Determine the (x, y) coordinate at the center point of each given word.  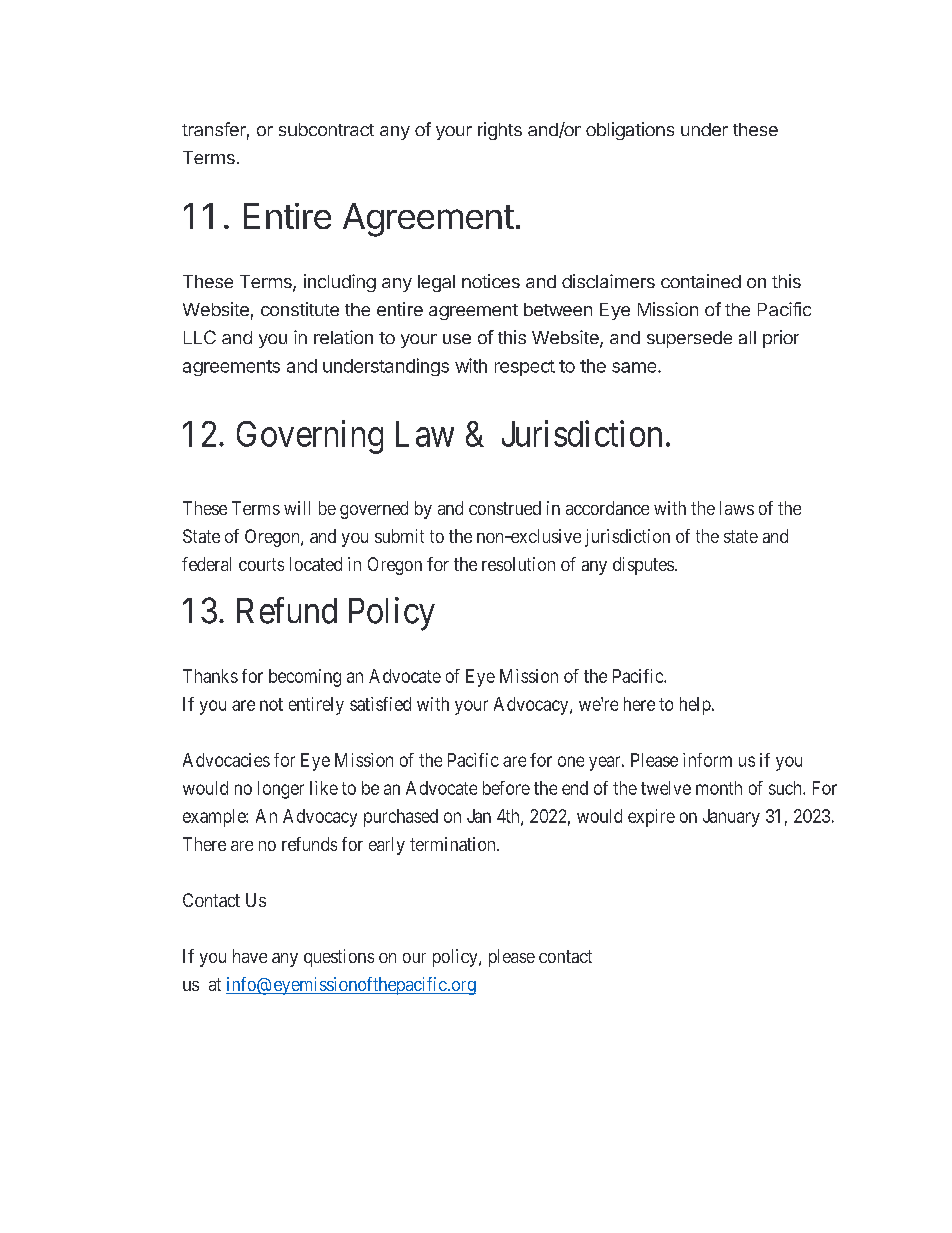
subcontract (326, 129)
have (250, 956)
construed (505, 508)
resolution (518, 564)
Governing (310, 437)
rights (500, 131)
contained (701, 281)
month (719, 788)
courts (261, 564)
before (506, 788)
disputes (643, 566)
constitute (300, 309)
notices (491, 281)
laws (737, 508)
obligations (630, 131)
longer (281, 790)
